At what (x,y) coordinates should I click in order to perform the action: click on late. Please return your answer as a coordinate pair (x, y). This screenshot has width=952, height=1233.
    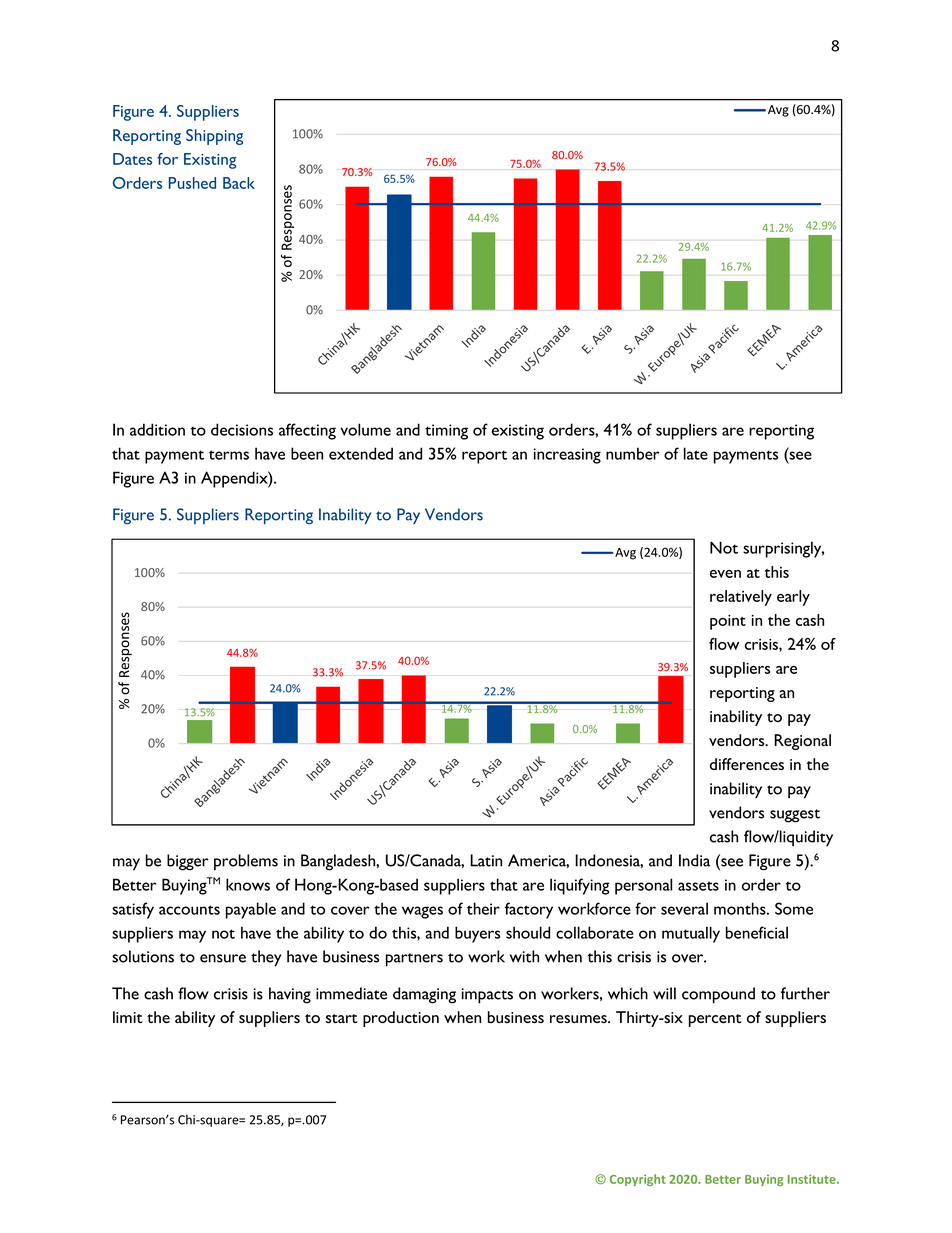
    Looking at the image, I should click on (696, 453).
